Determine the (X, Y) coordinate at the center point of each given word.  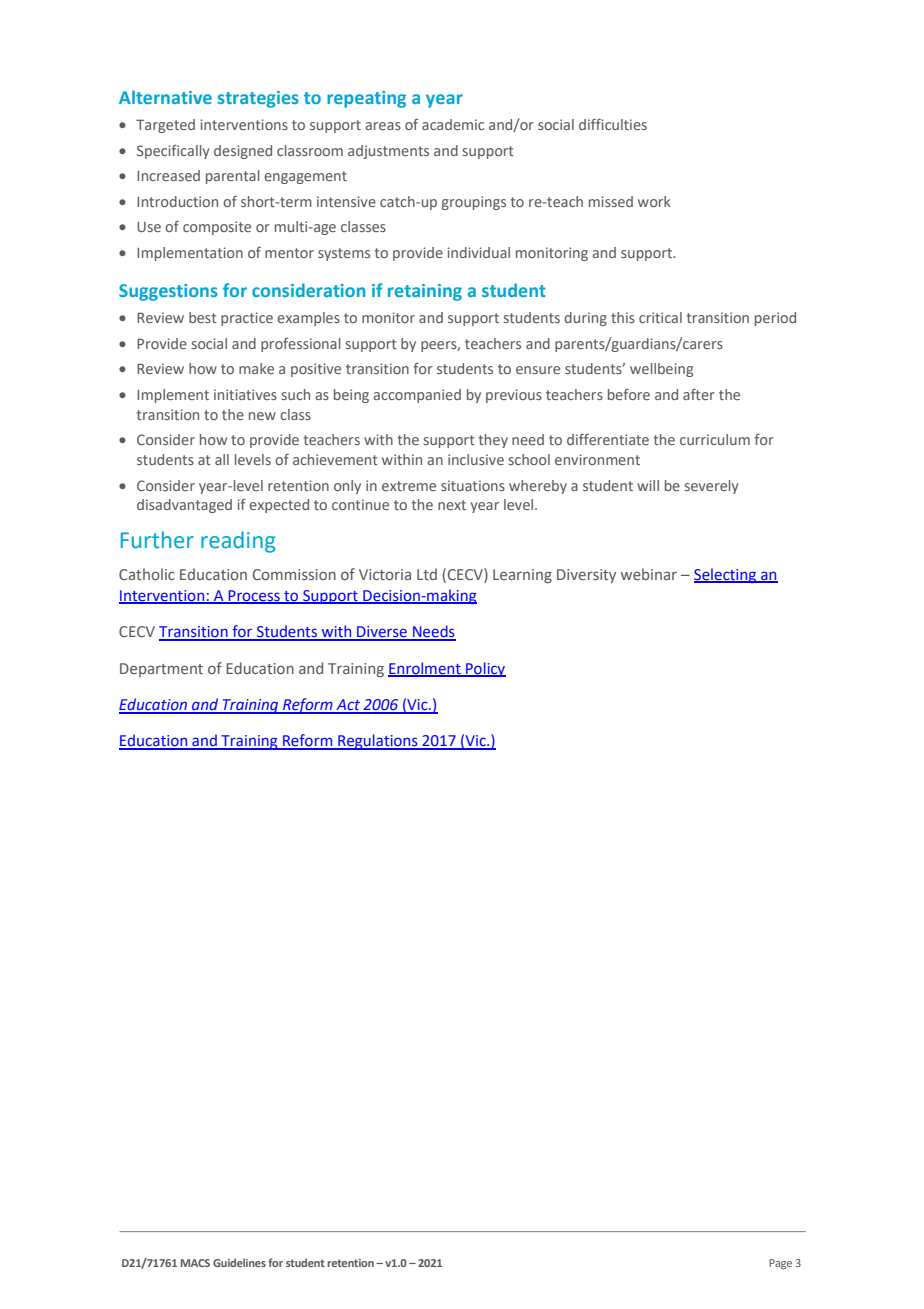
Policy (485, 669)
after (699, 394)
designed (243, 152)
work (654, 201)
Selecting (726, 575)
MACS (195, 1263)
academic (453, 124)
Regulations (378, 742)
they (493, 441)
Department (161, 670)
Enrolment (425, 669)
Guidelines (239, 1262)
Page (780, 1264)
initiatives (245, 394)
